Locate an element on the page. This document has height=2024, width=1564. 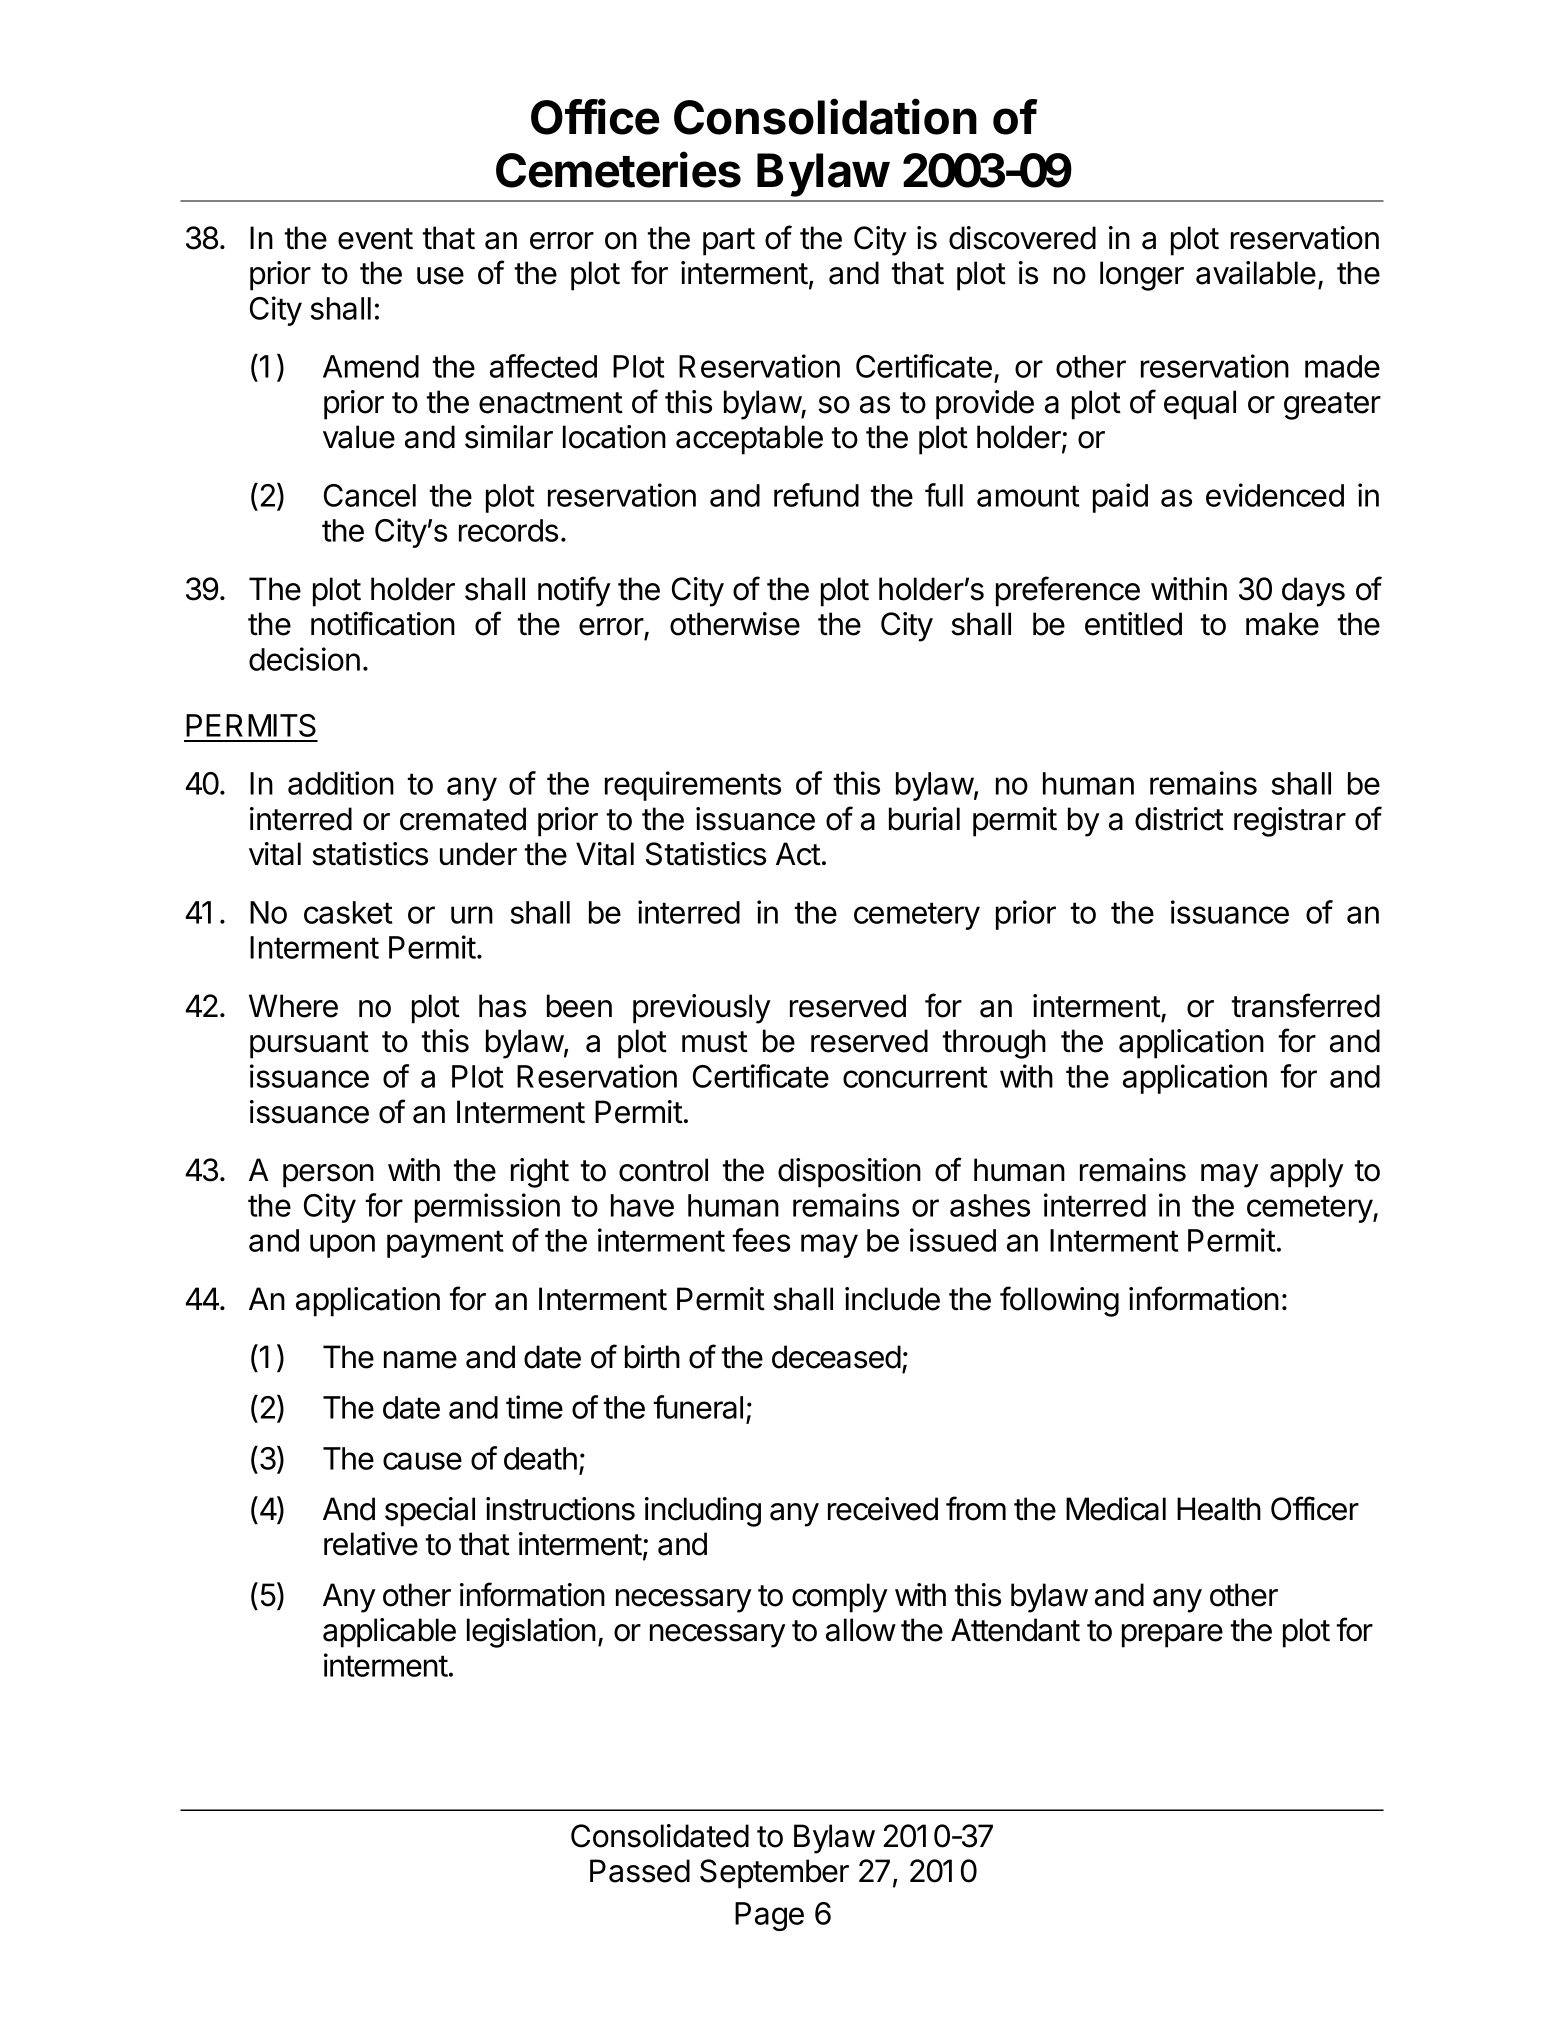
Consolidation is located at coordinates (825, 116).
